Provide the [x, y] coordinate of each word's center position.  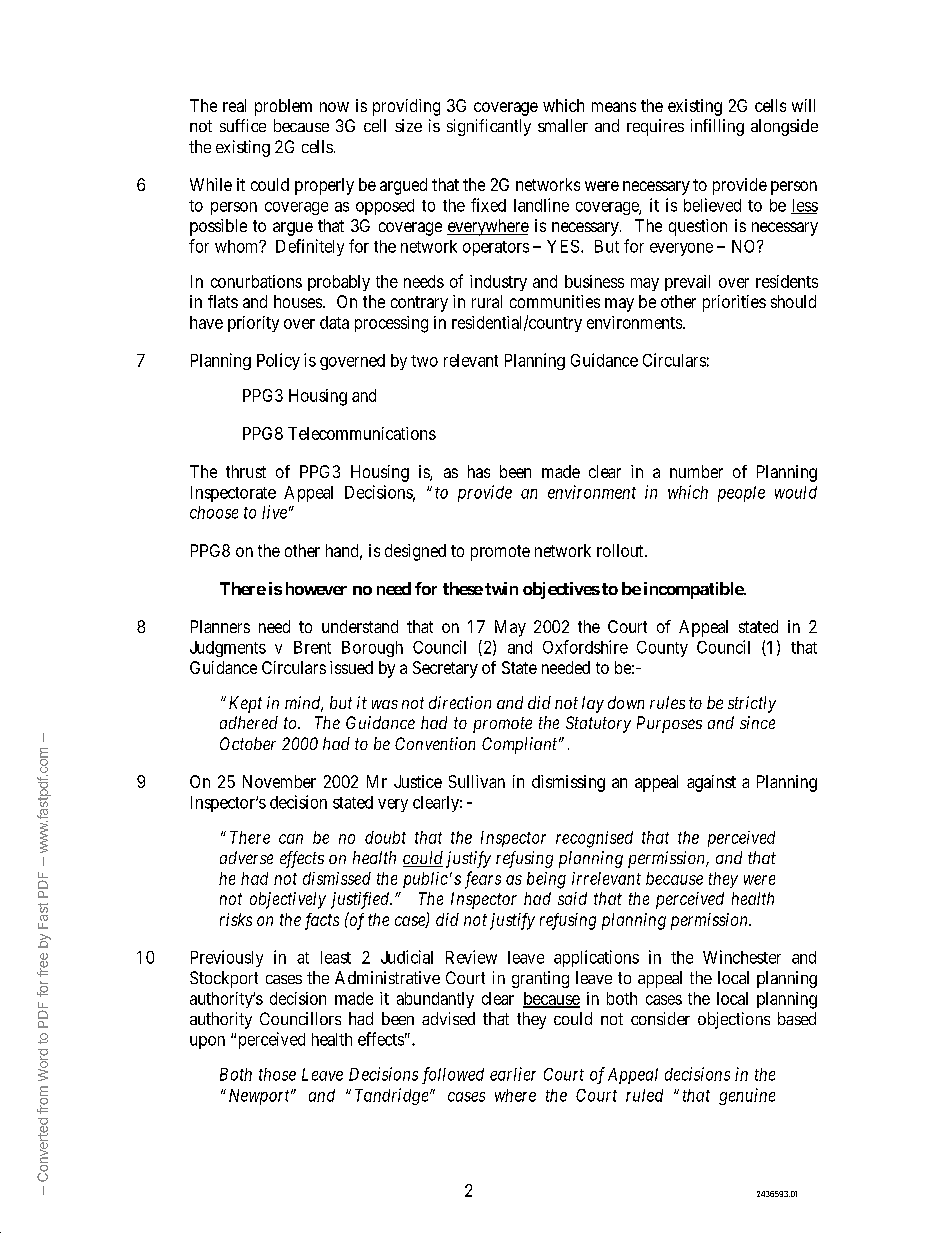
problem [283, 107]
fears [483, 880]
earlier [513, 1074]
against [711, 783]
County [662, 649]
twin [501, 588]
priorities [734, 303]
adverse [246, 857]
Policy [278, 361]
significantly [489, 127]
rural [487, 301]
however [316, 588]
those [277, 1074]
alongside [784, 127]
